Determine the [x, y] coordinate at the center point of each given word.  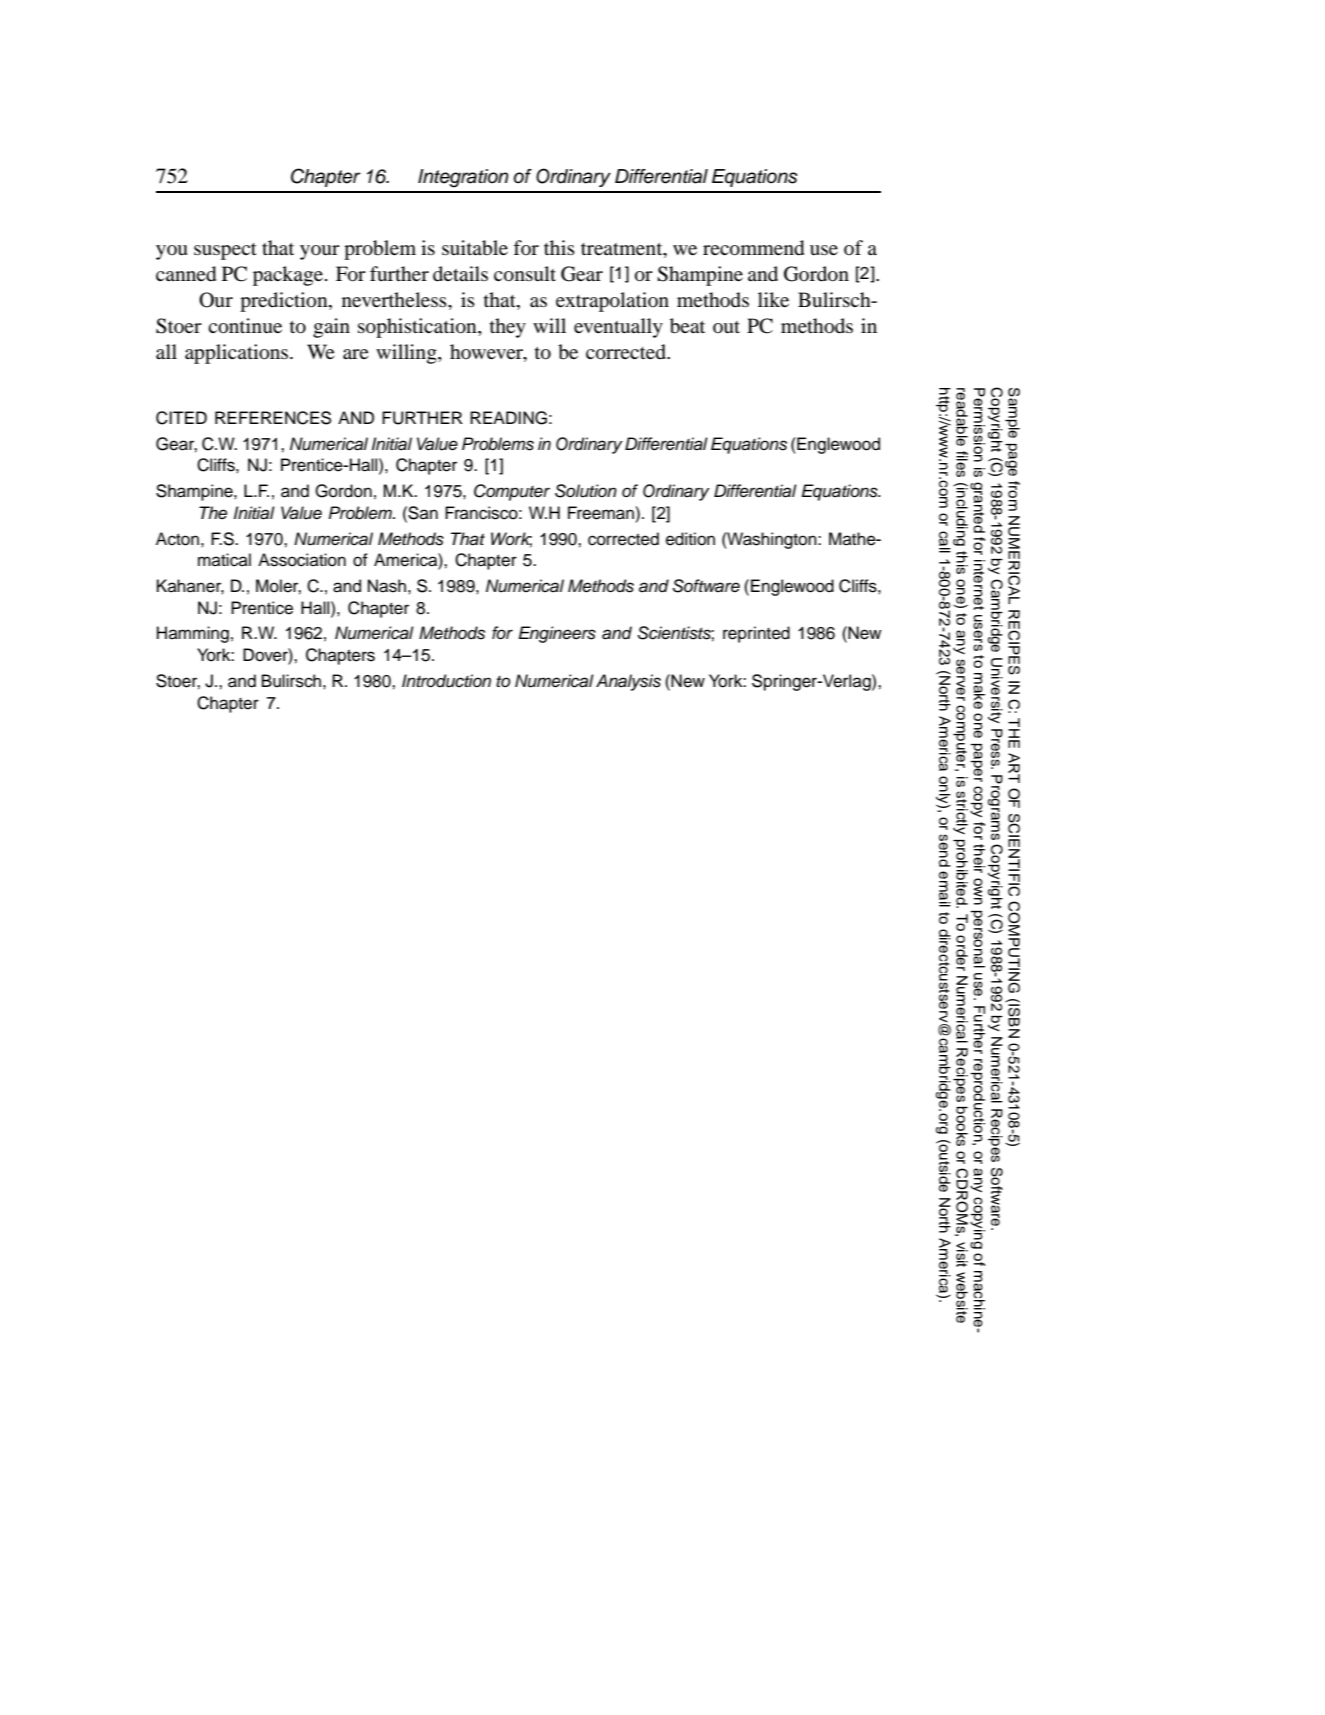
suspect [225, 251]
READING [508, 418]
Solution [586, 491]
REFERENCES [273, 418]
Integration [463, 178]
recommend [753, 248]
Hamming [193, 634]
